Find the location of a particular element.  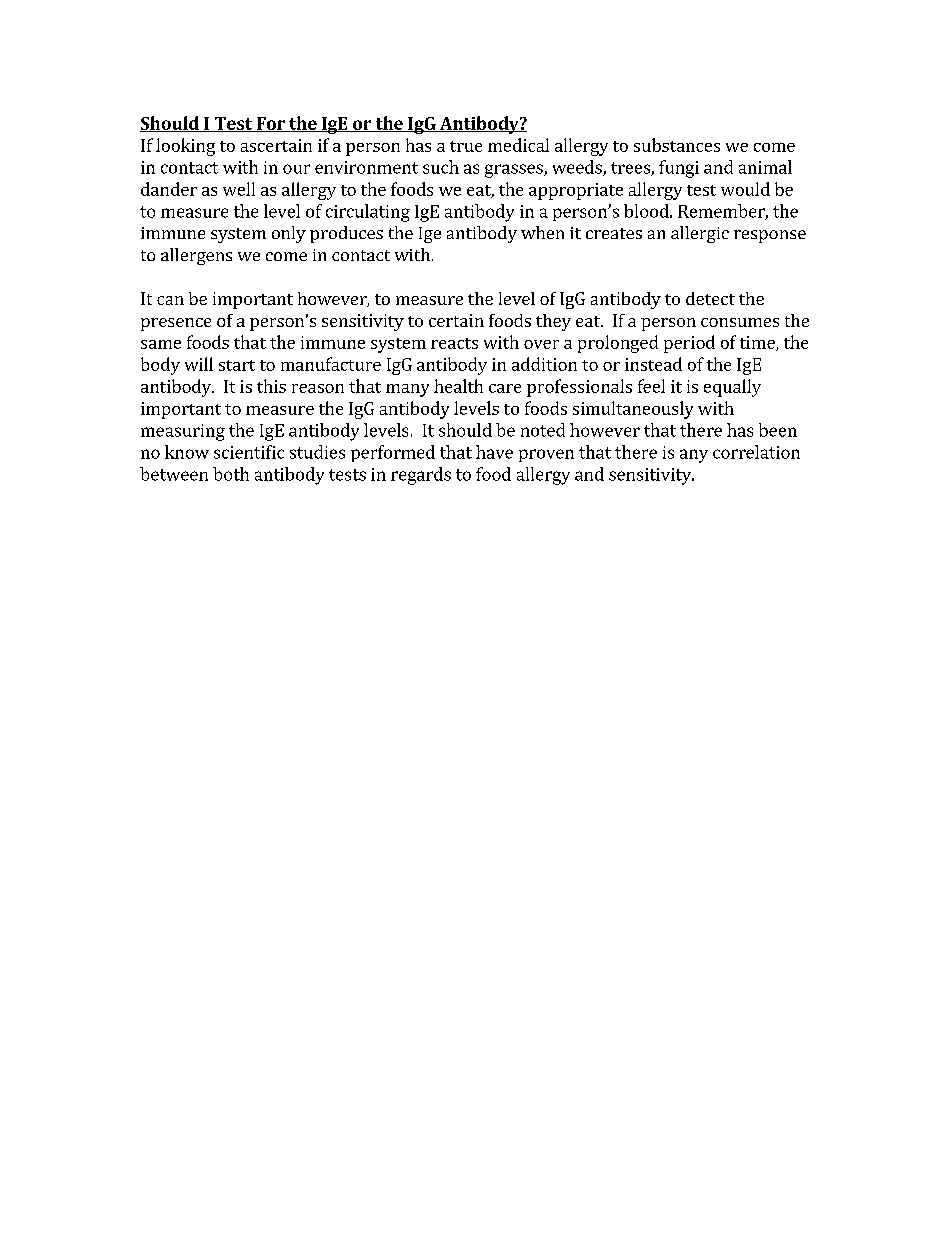

only is located at coordinates (289, 234).
